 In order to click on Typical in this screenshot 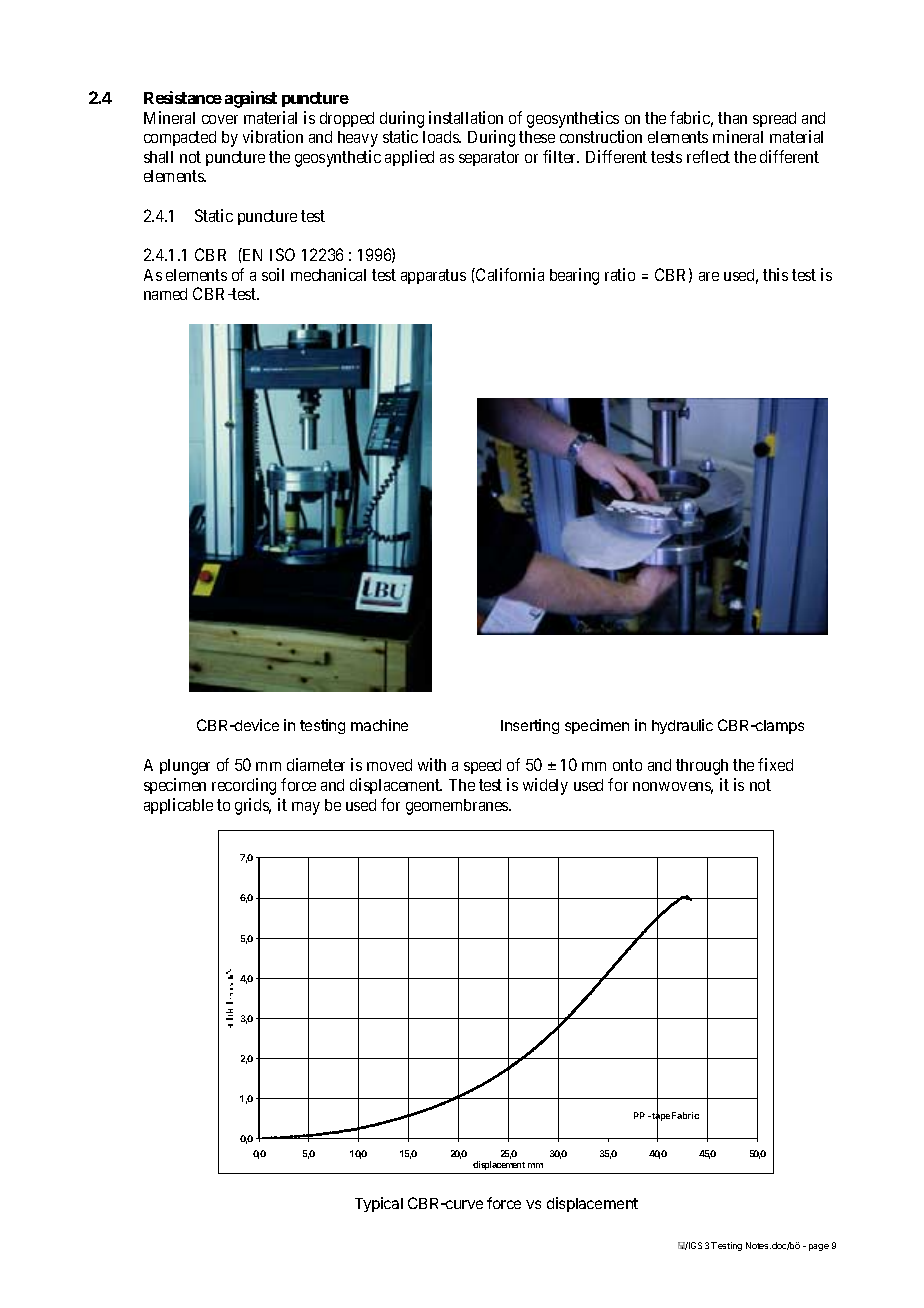, I will do `click(379, 1204)`.
